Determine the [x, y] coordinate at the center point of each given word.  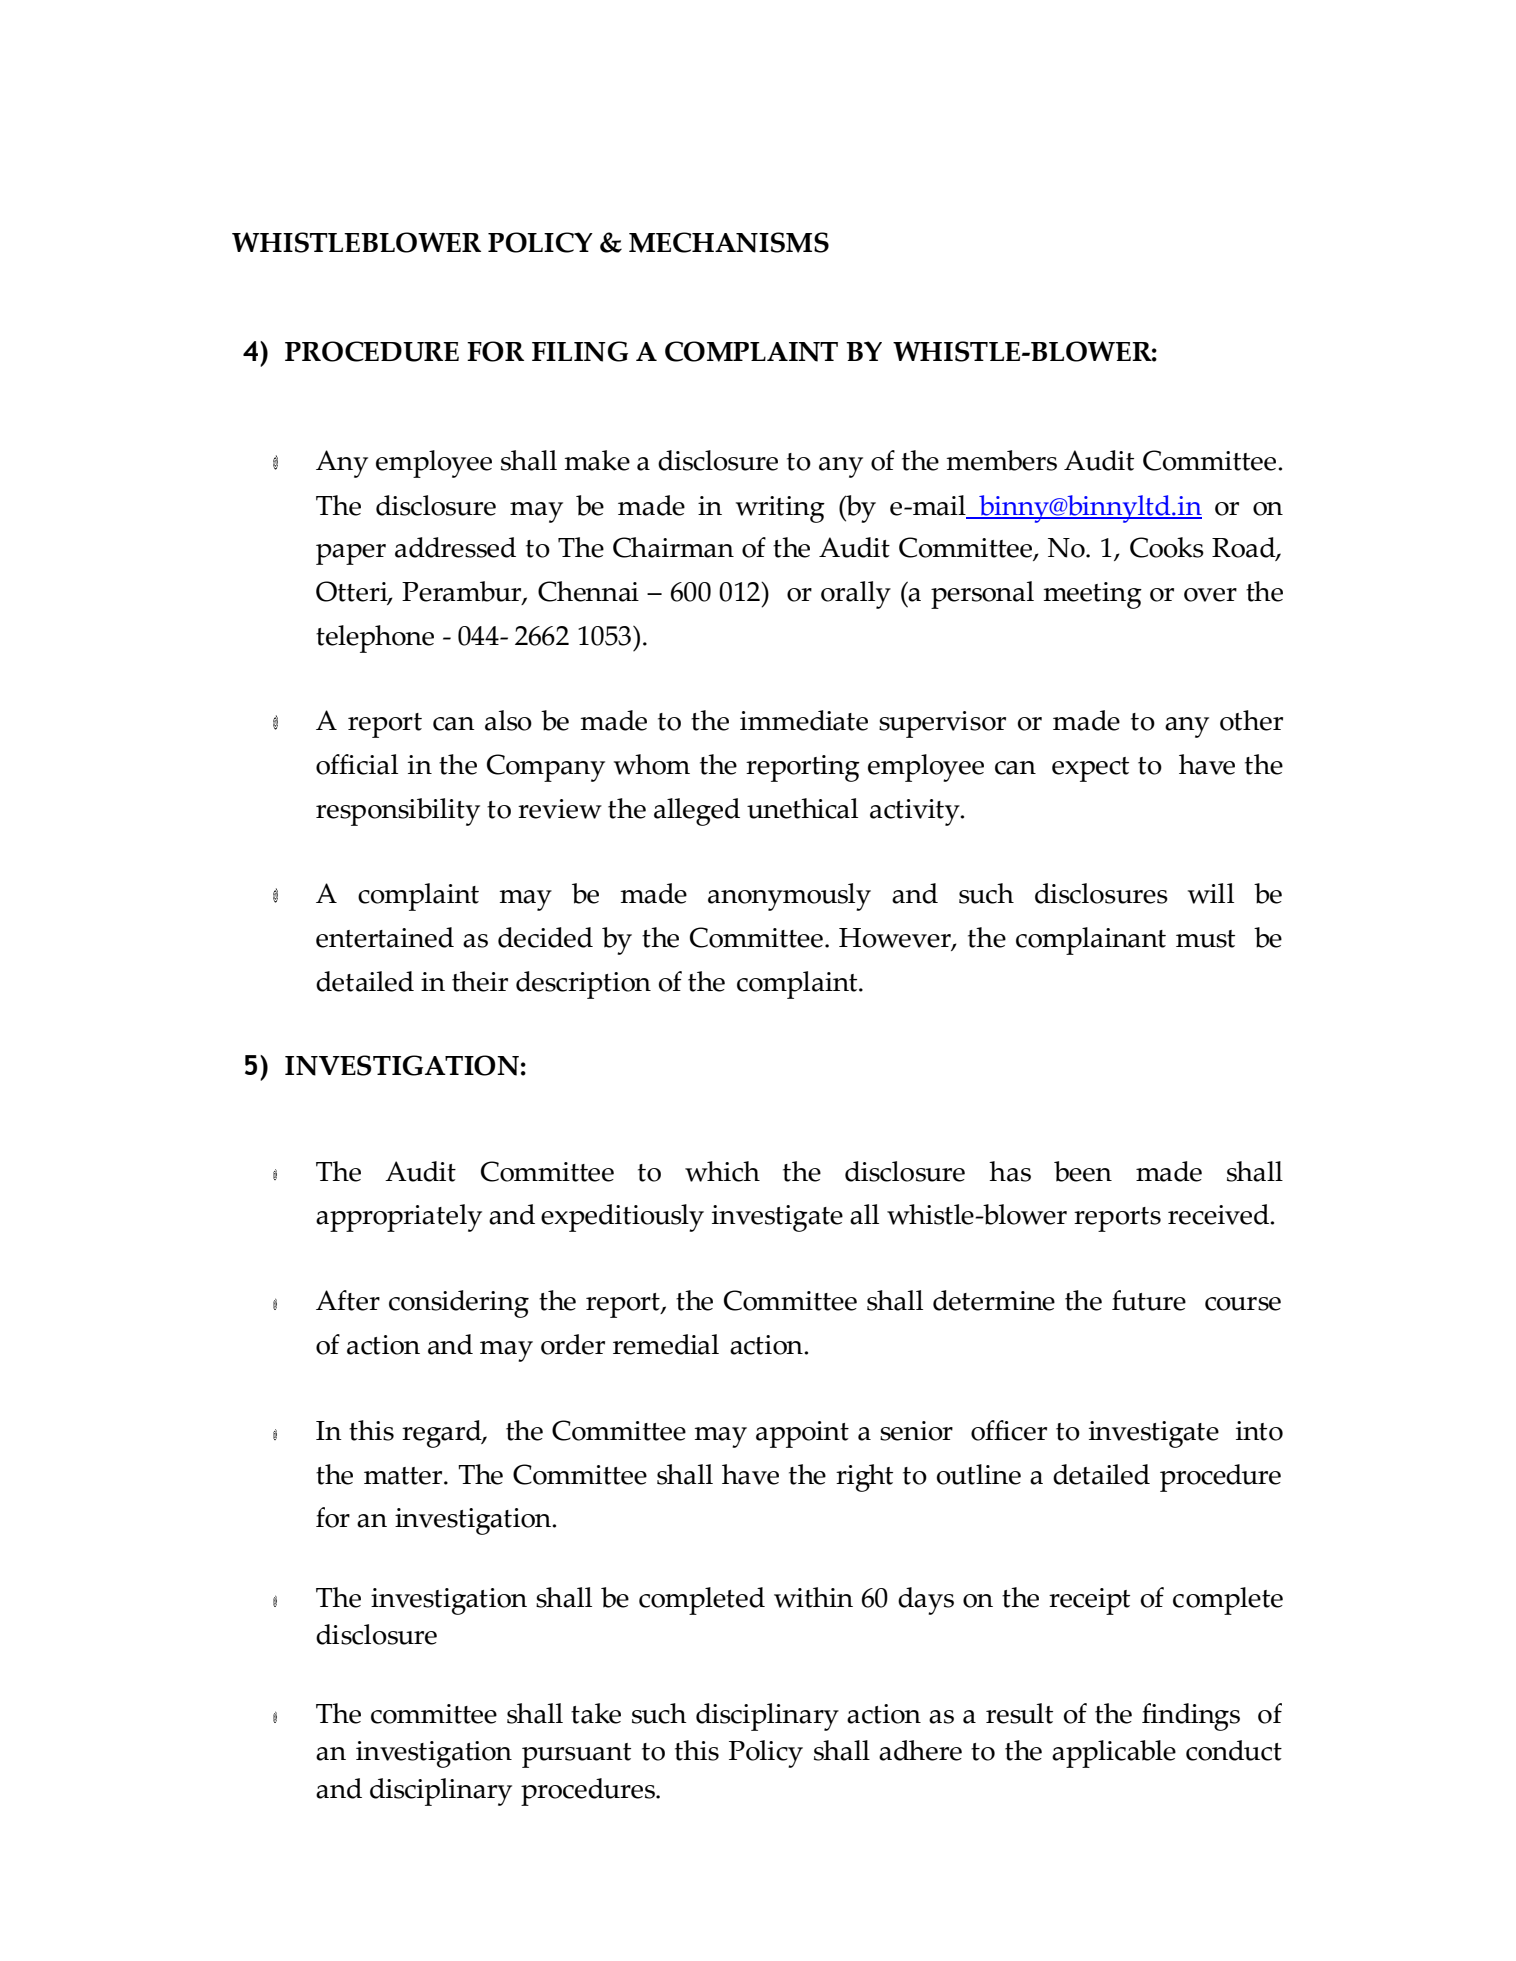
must [1205, 939]
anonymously [789, 897]
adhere [920, 1750]
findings [1191, 1717]
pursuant [576, 1755]
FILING [580, 351]
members [1001, 460]
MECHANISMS [729, 242]
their [480, 981]
